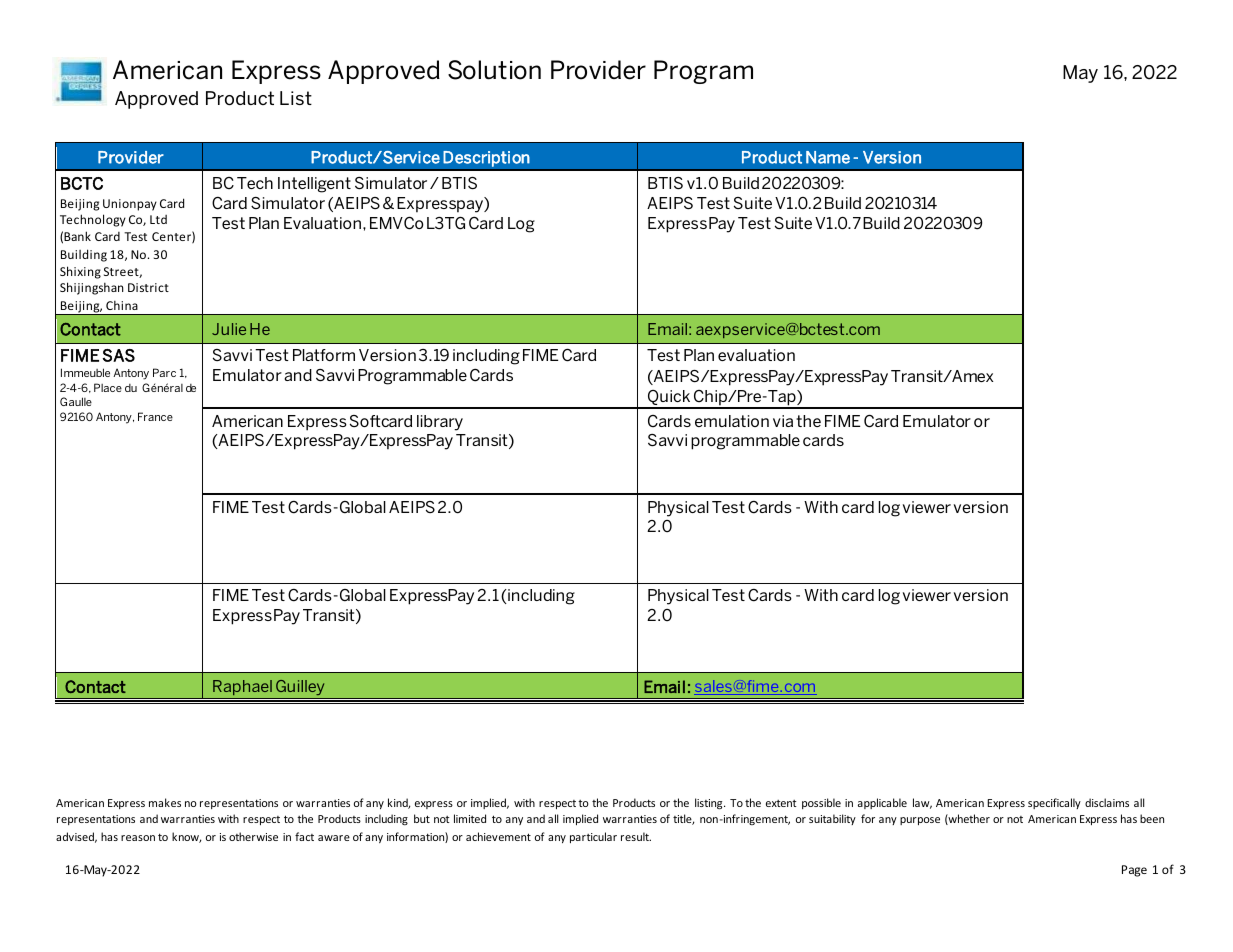 The image size is (1233, 952). I want to click on specifically, so click(1054, 803).
